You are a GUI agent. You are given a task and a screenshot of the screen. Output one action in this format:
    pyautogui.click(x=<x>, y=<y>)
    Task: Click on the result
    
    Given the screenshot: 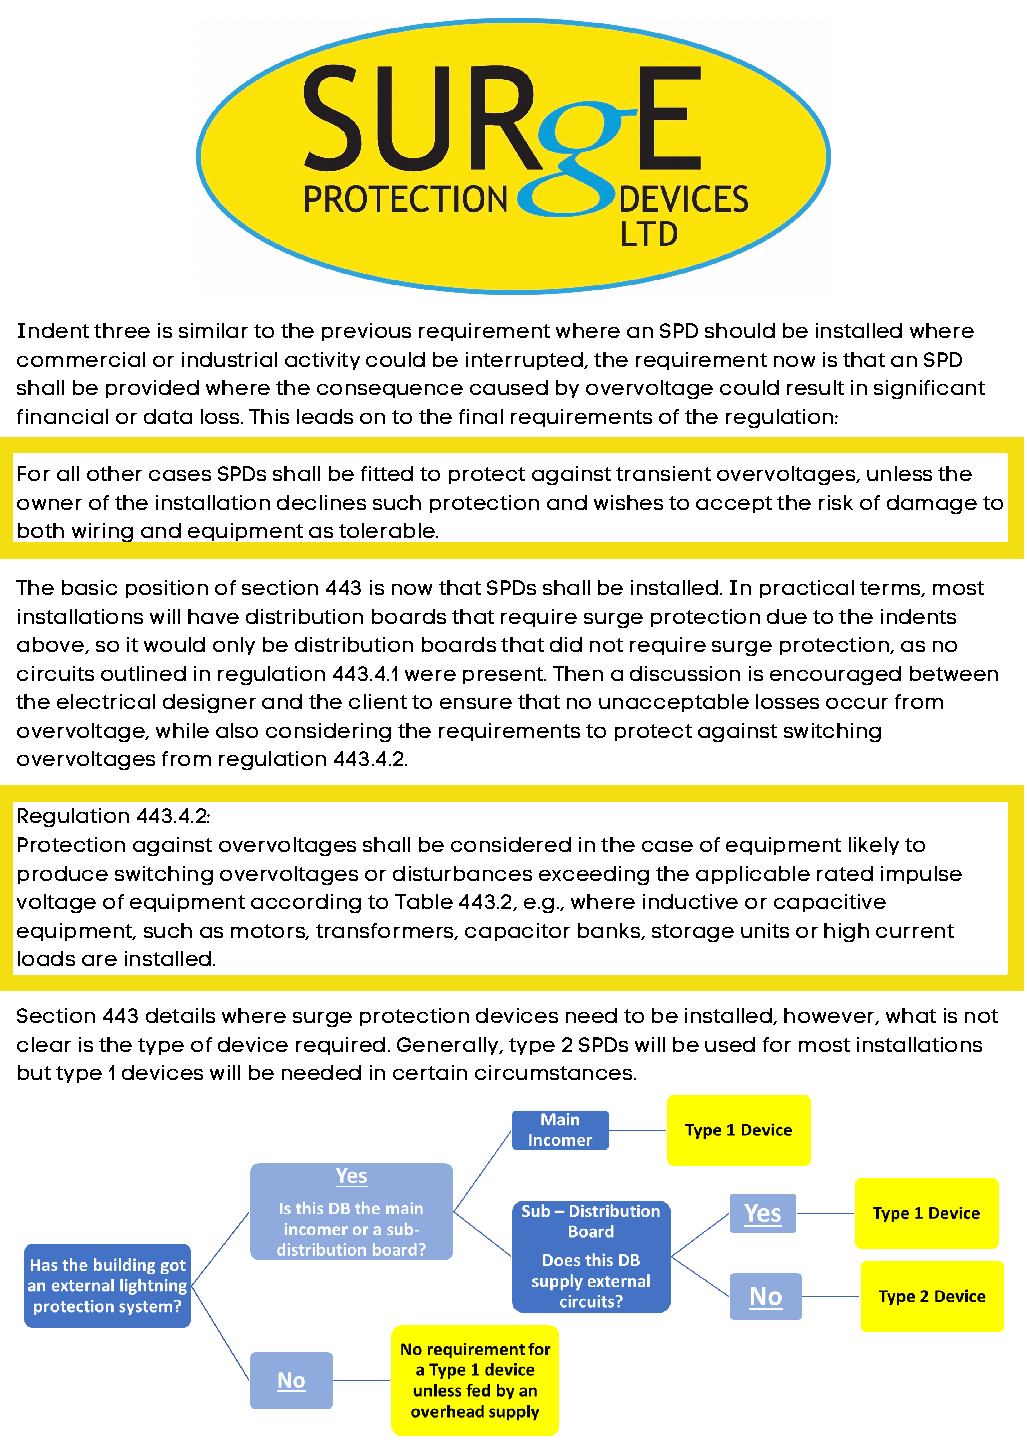 What is the action you would take?
    pyautogui.click(x=815, y=387)
